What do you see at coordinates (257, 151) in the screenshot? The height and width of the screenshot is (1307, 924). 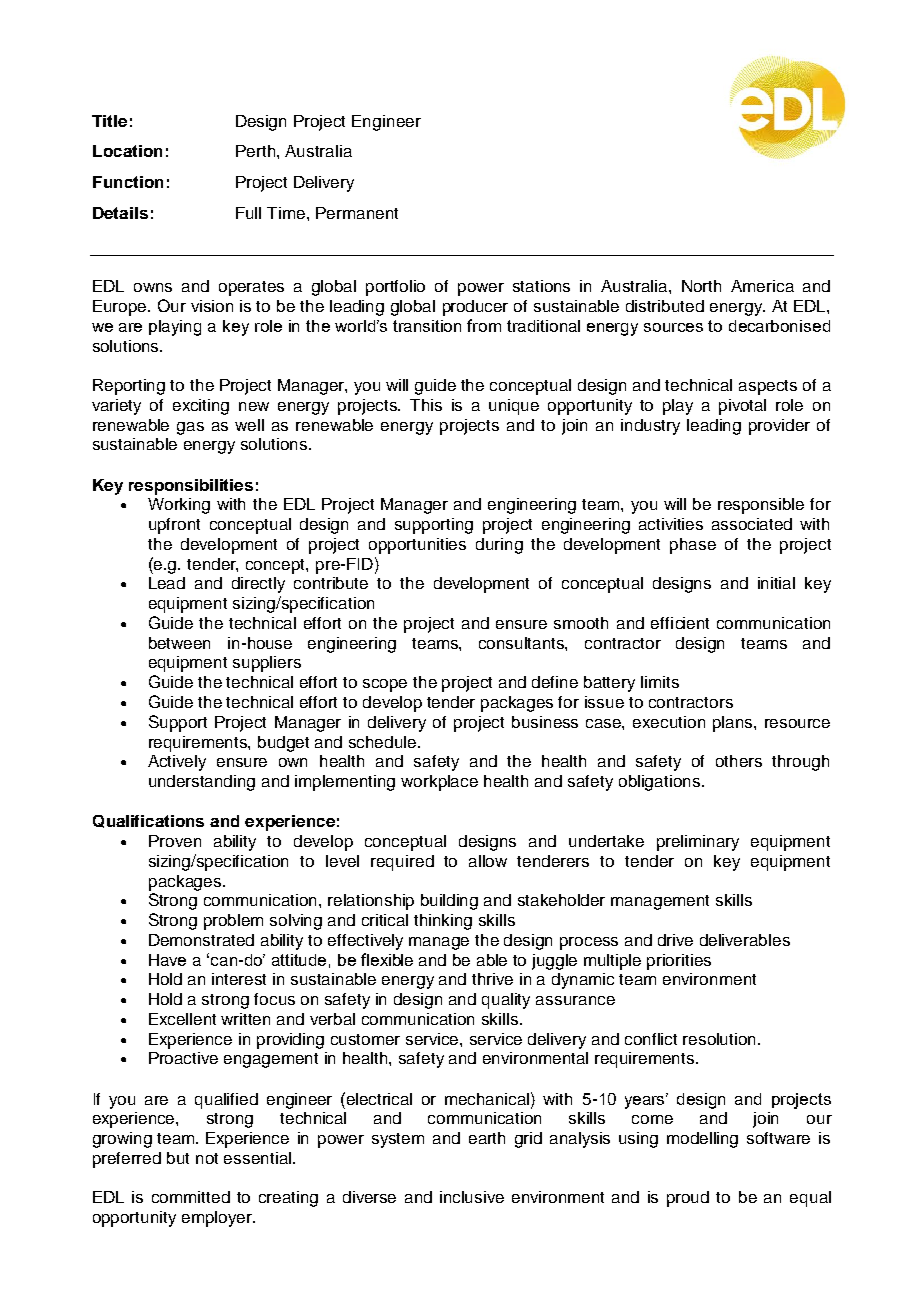 I see `Perth` at bounding box center [257, 151].
